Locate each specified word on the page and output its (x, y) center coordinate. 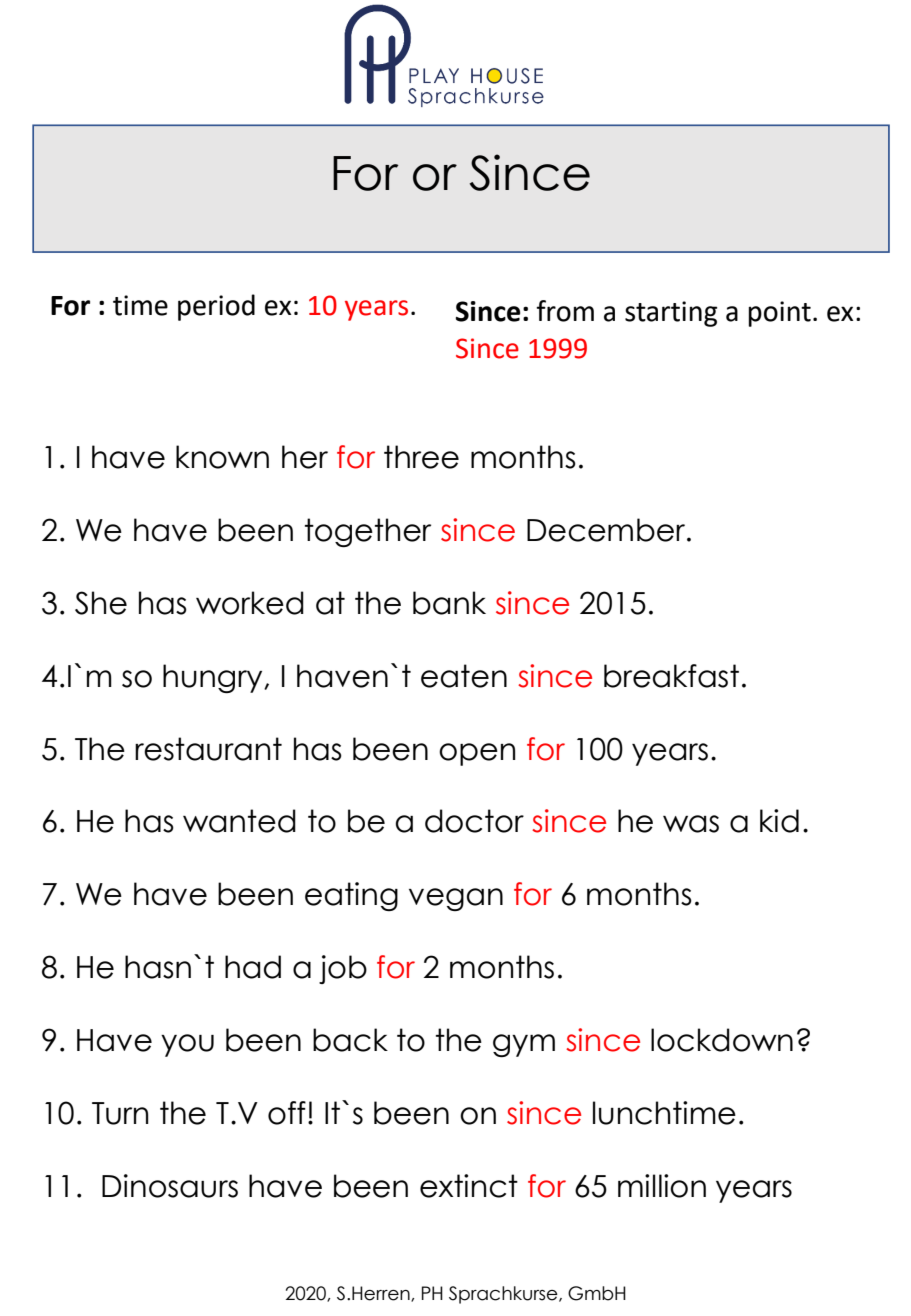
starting (671, 314)
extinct (469, 1186)
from (565, 311)
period (216, 307)
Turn (120, 1113)
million (662, 1186)
